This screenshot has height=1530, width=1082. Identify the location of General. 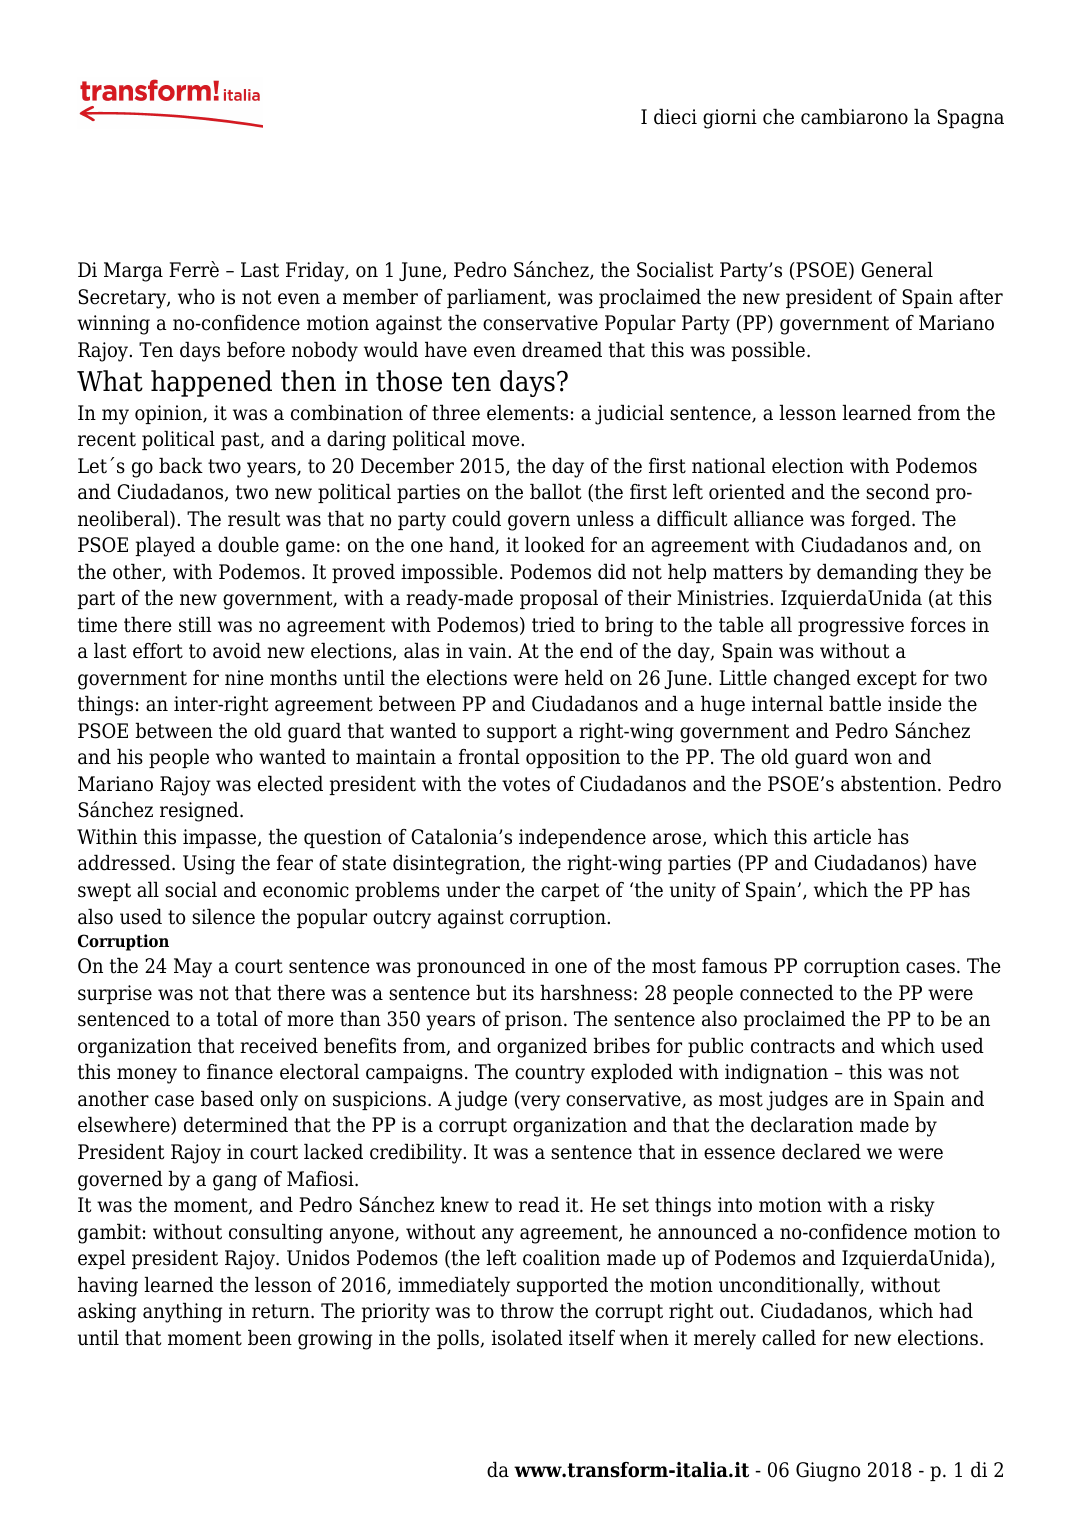
(897, 269).
